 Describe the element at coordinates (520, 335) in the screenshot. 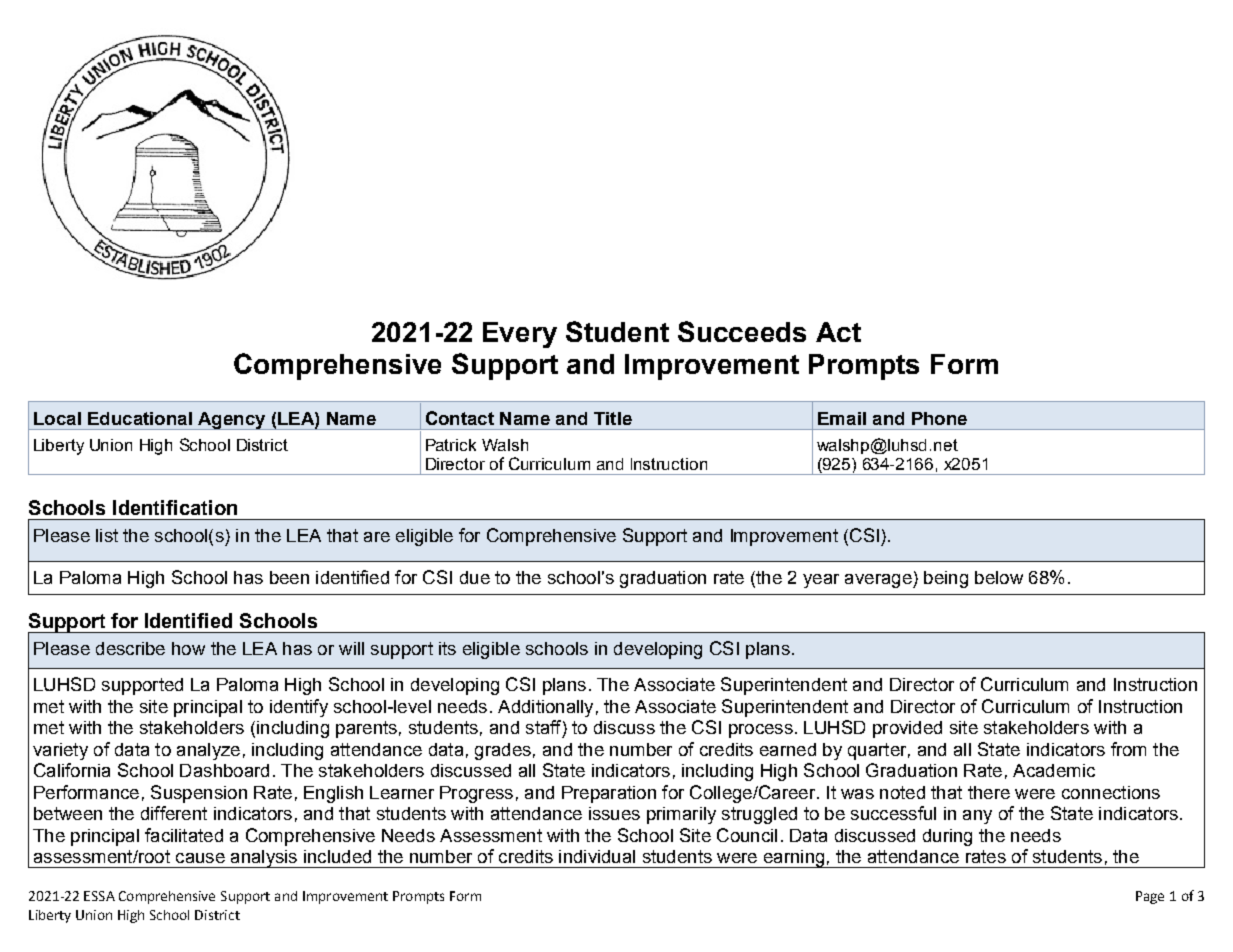

I see `Every` at that location.
